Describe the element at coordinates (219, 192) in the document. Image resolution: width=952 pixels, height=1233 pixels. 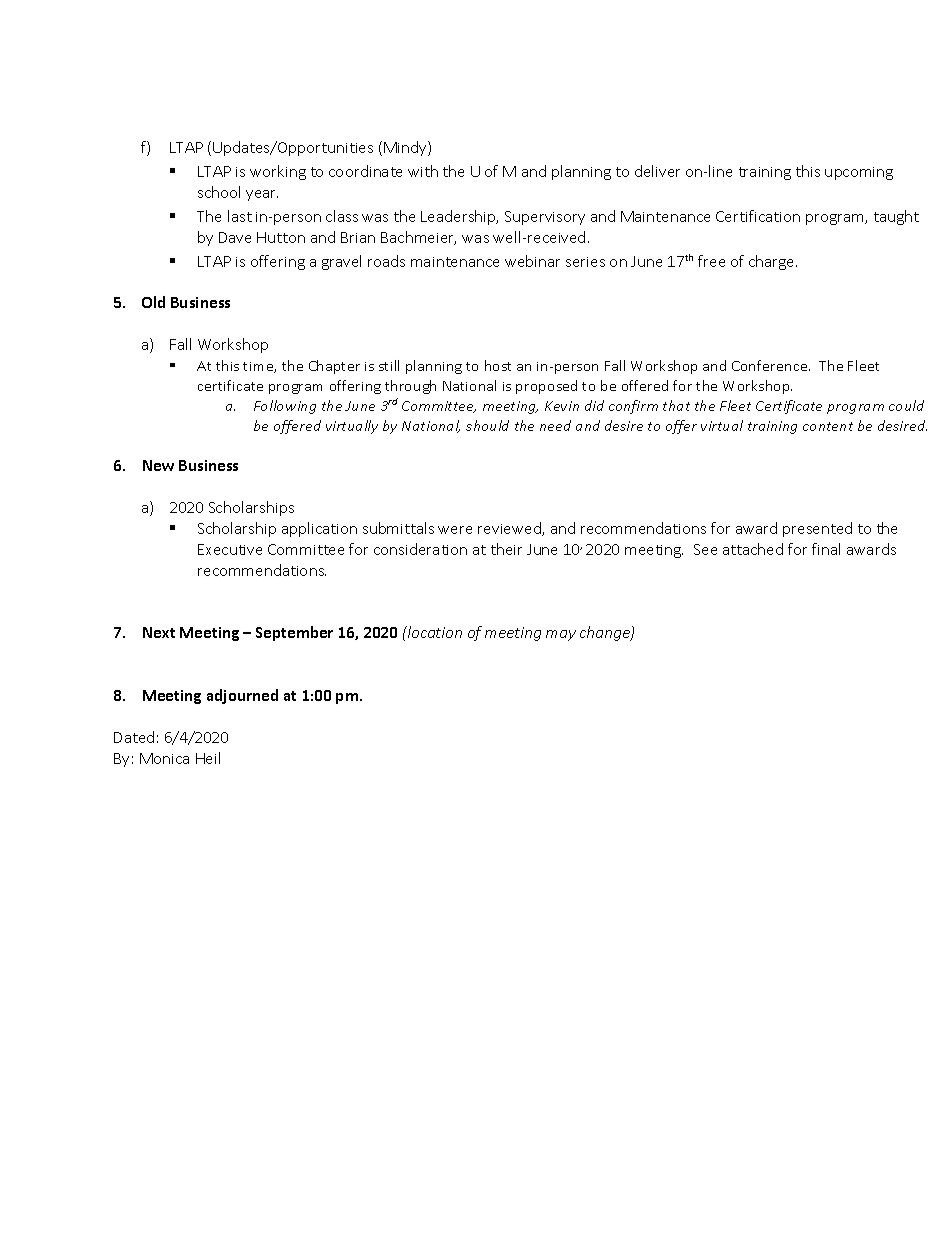
I see `school` at that location.
